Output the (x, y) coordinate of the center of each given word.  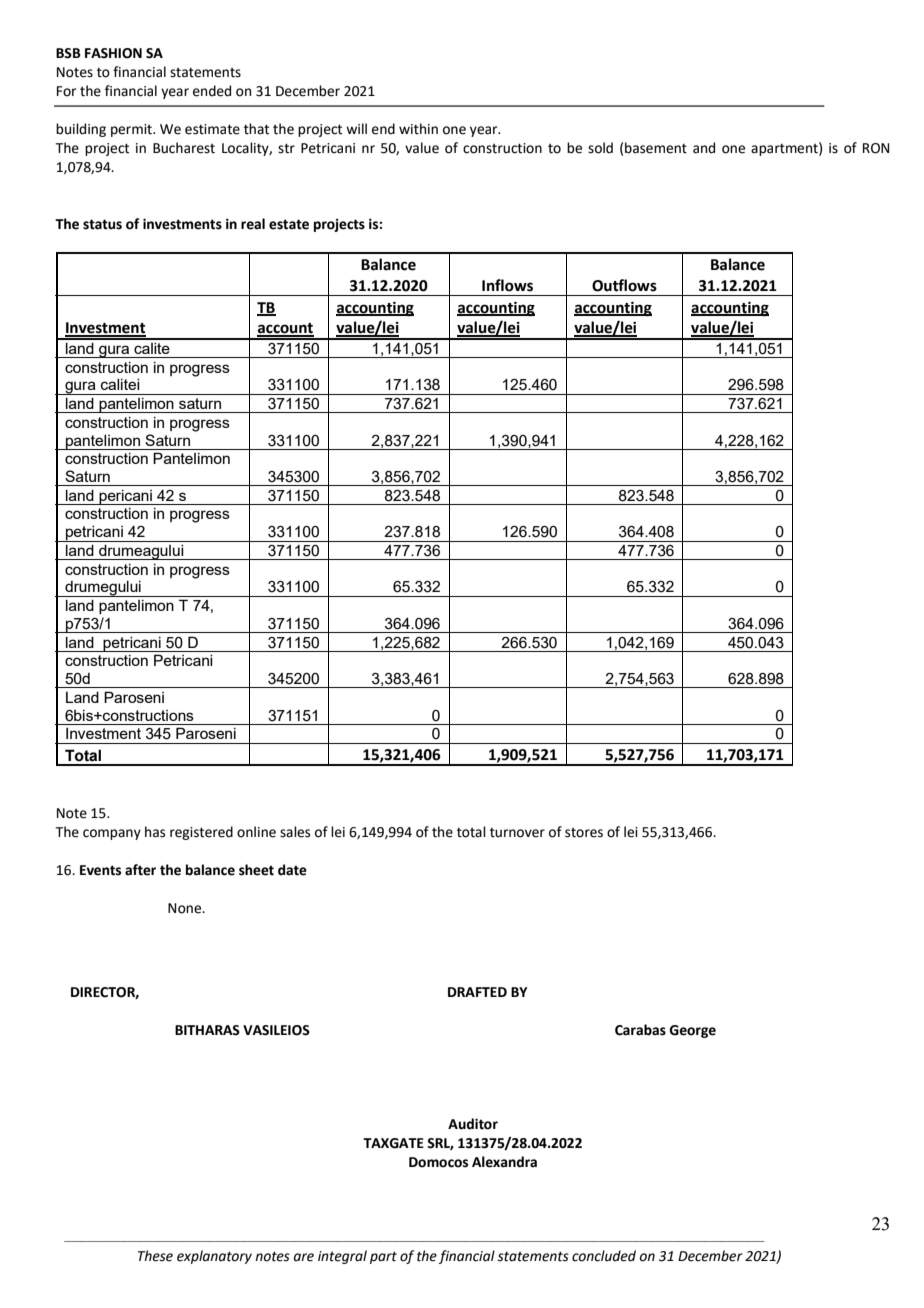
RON (876, 148)
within (418, 129)
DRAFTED (477, 992)
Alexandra (504, 1162)
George (692, 1031)
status (102, 224)
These (155, 1256)
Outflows (624, 285)
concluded (604, 1256)
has (155, 832)
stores (584, 833)
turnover (517, 833)
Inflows (507, 285)
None (186, 908)
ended (212, 91)
